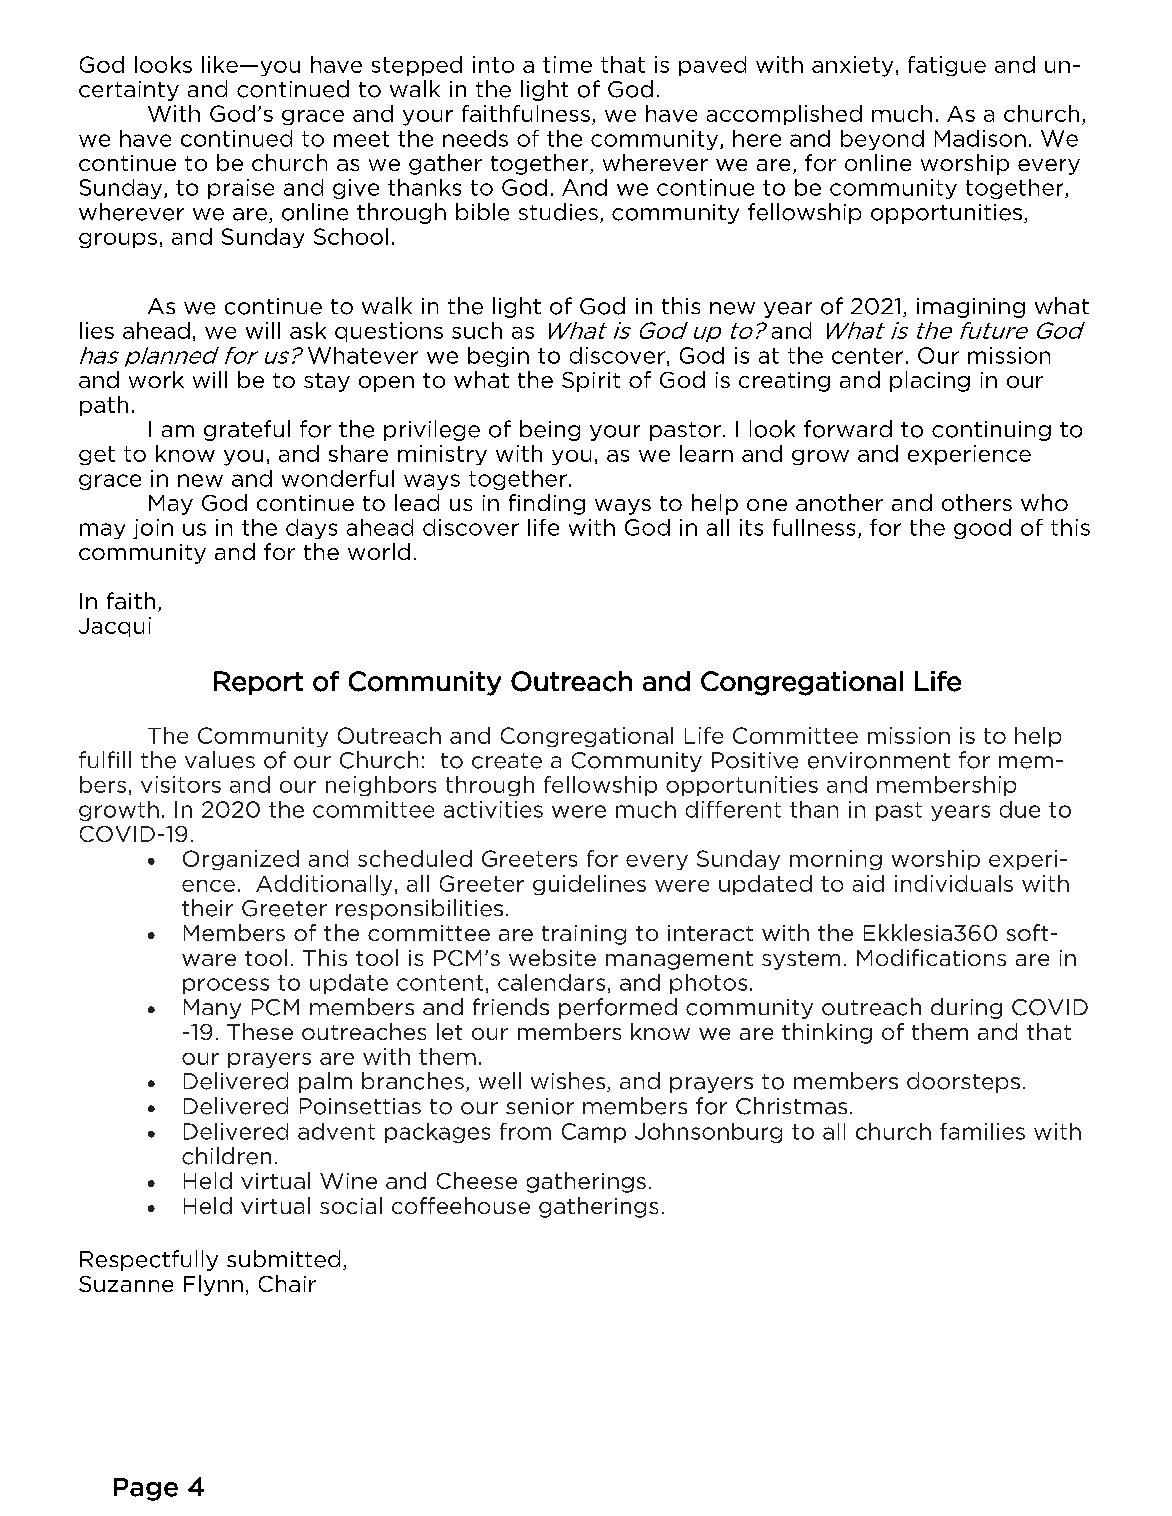  I want to click on Page, so click(146, 1489).
